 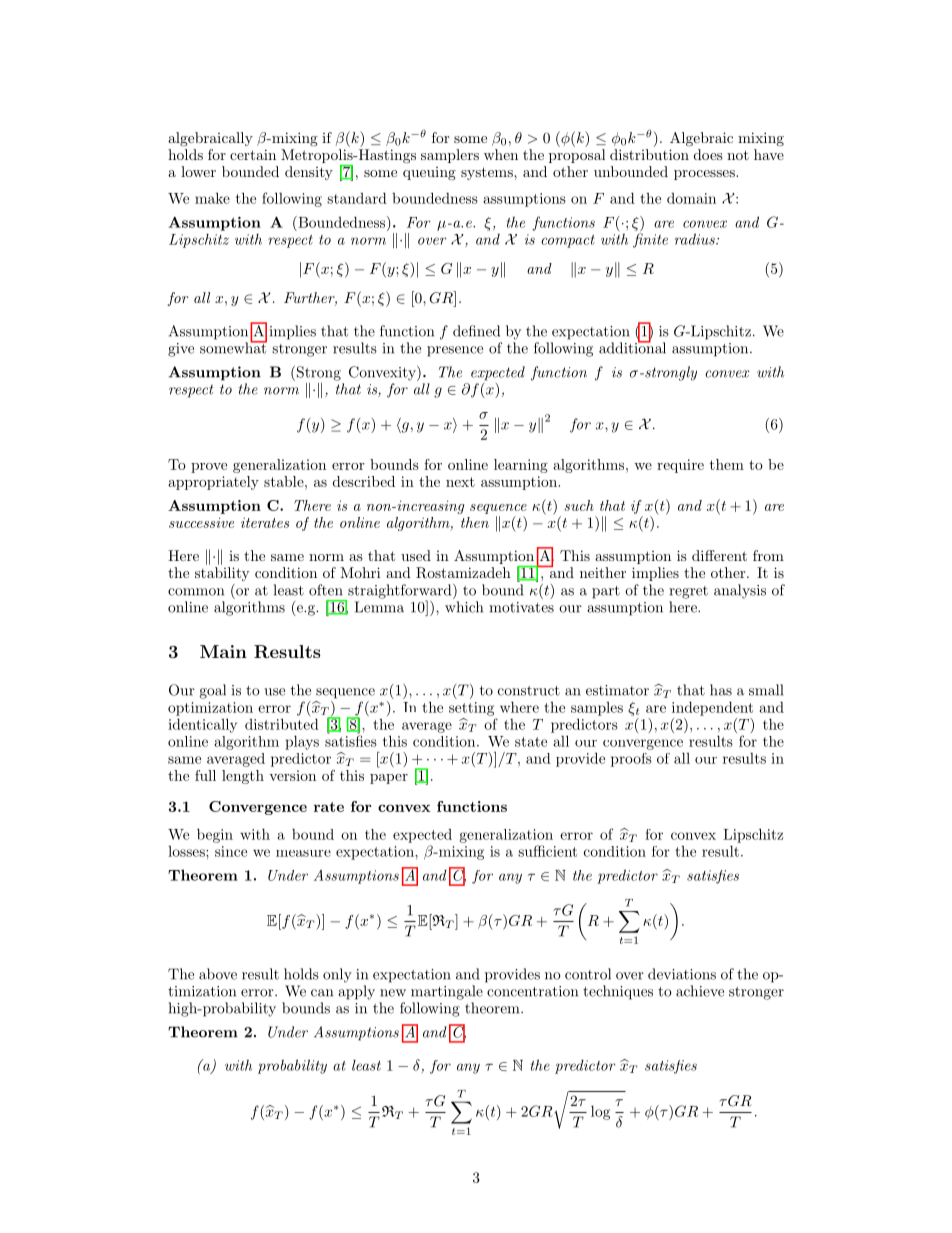 What do you see at coordinates (253, 154) in the image?
I see `certain` at bounding box center [253, 154].
